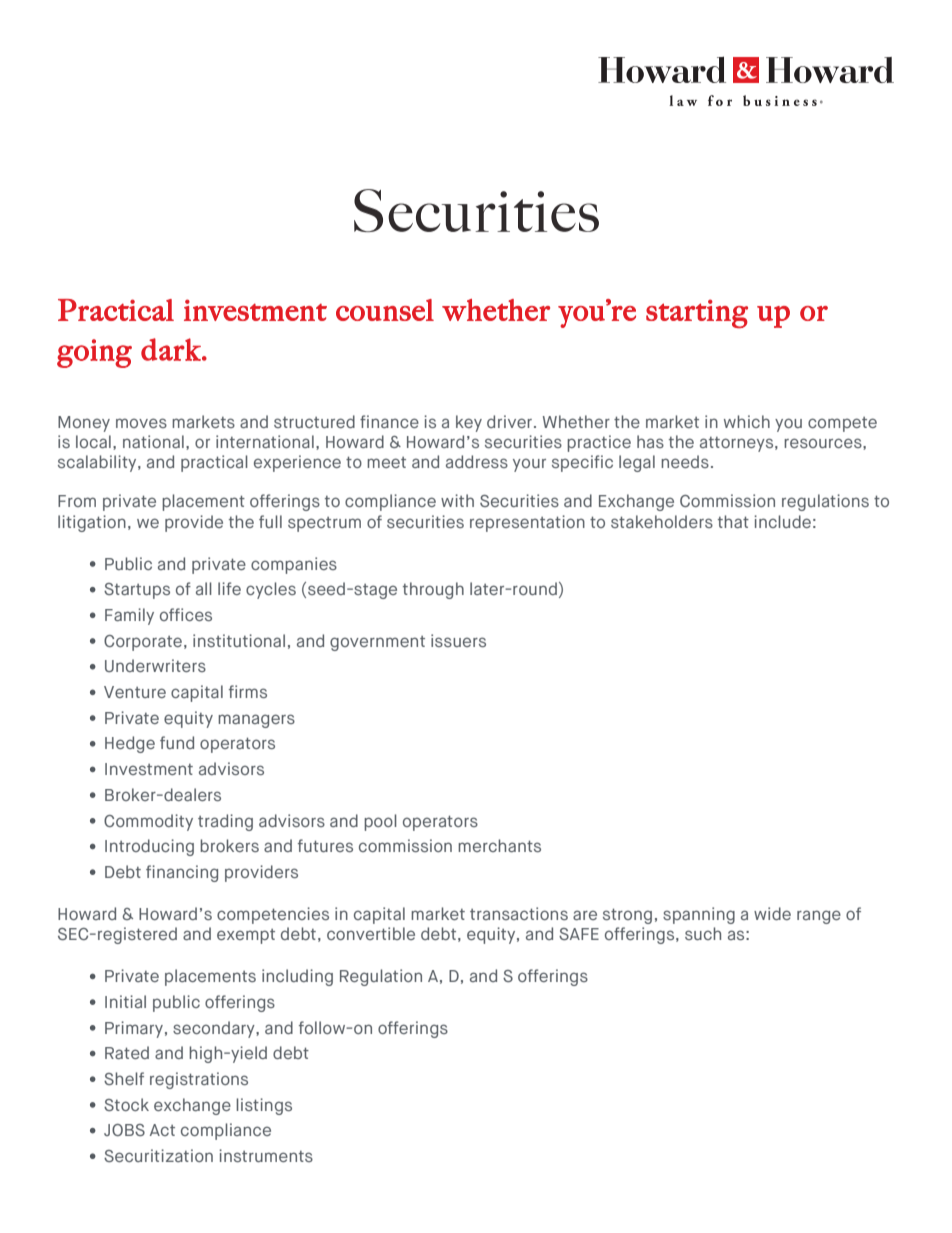  Describe the element at coordinates (172, 349) in the screenshot. I see `dark` at that location.
